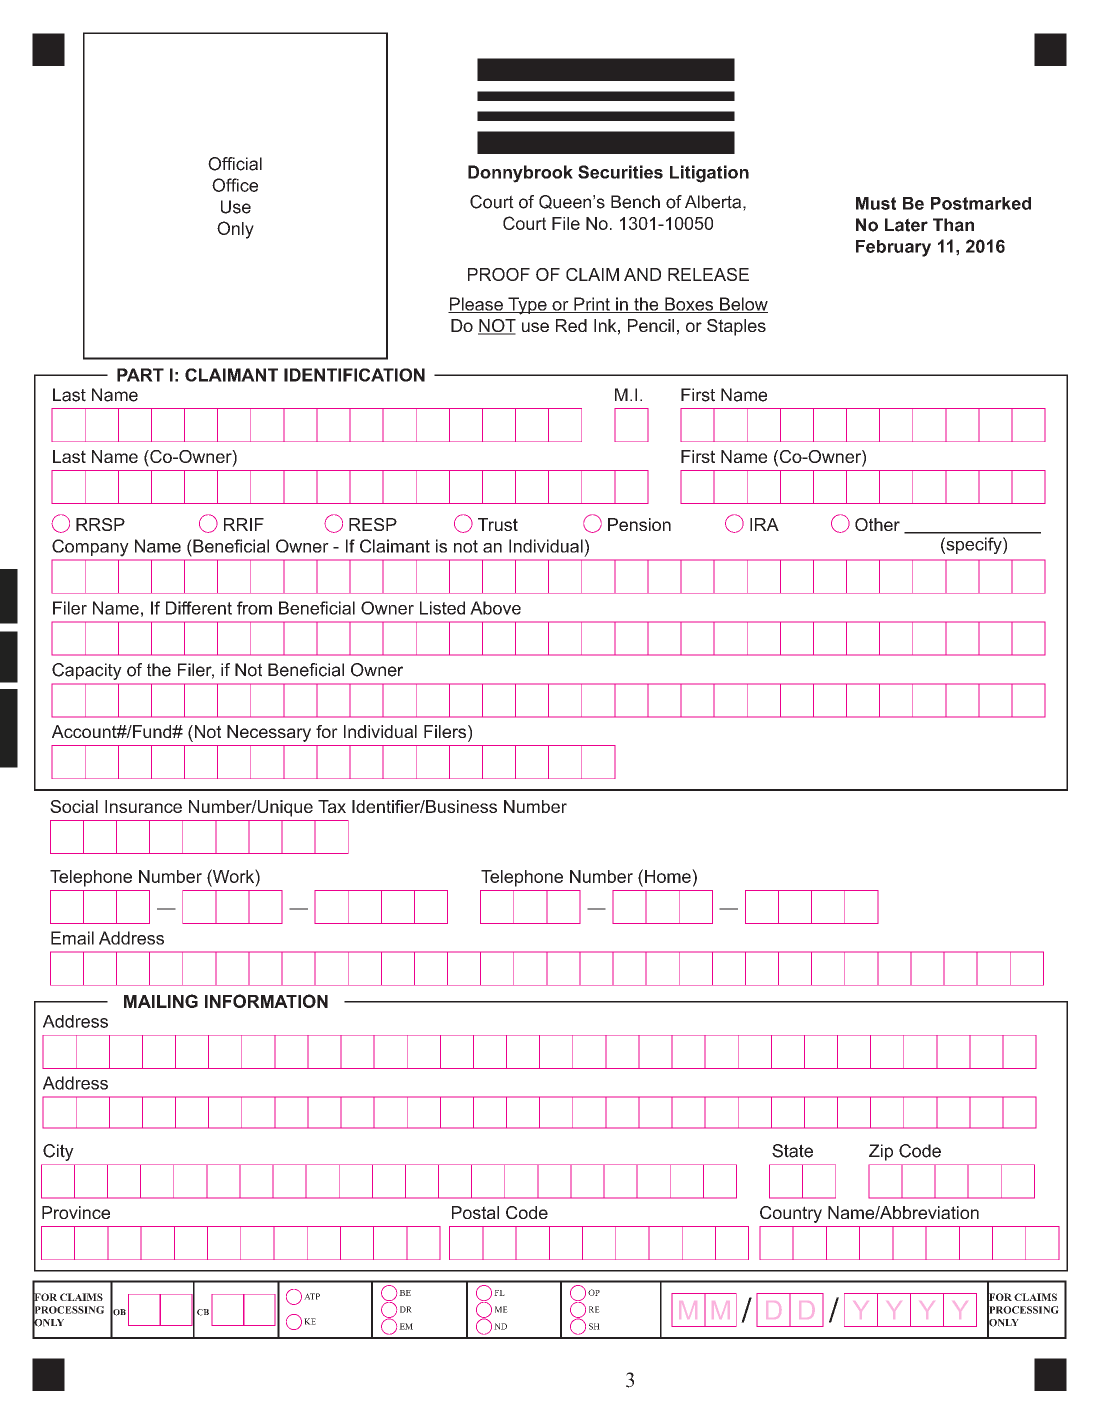  I want to click on Securities, so click(620, 172).
